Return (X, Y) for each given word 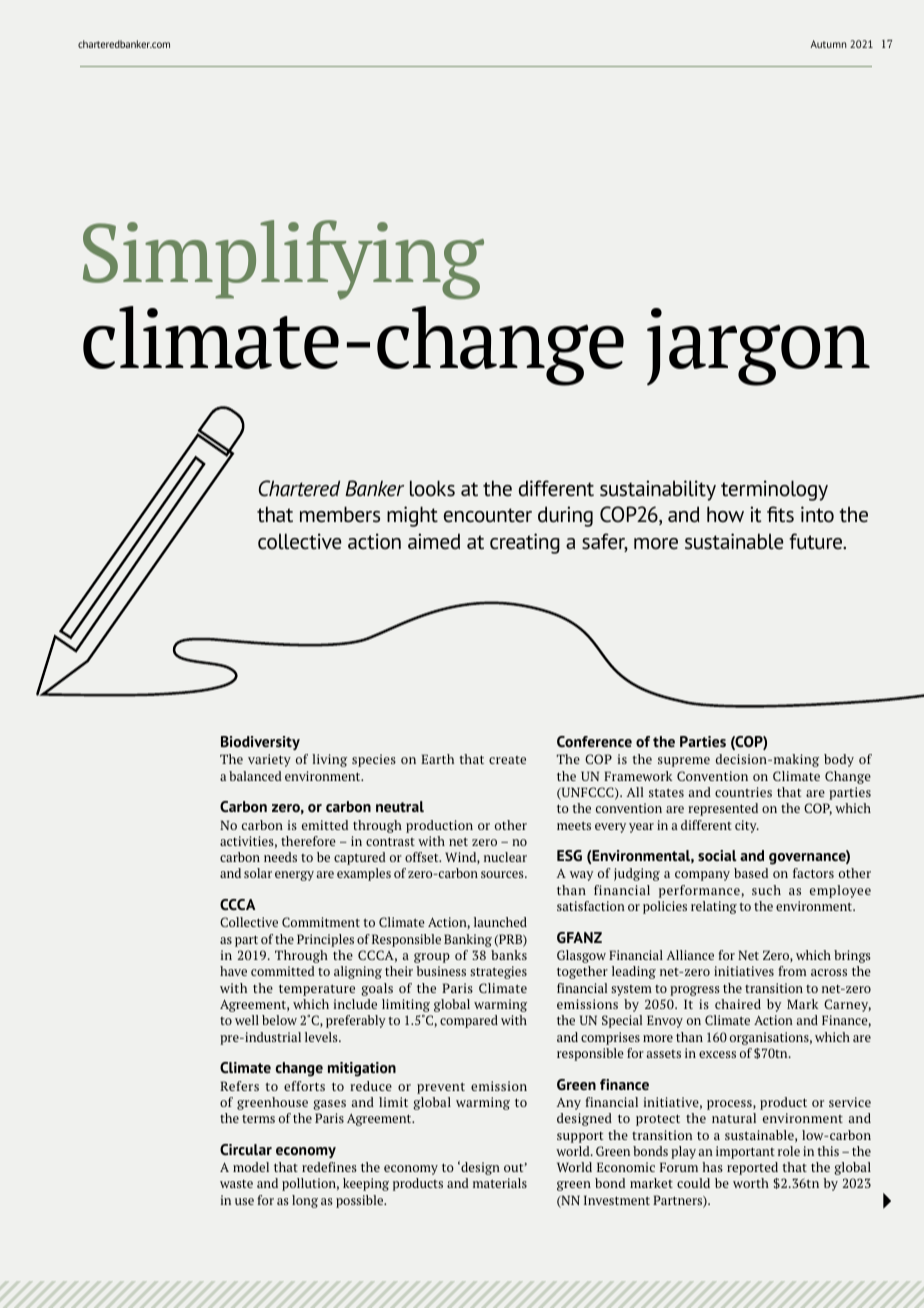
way (581, 876)
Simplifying (283, 260)
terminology (774, 490)
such (766, 890)
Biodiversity (260, 743)
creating (525, 543)
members (340, 514)
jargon (758, 347)
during (565, 516)
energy (294, 876)
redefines (329, 1167)
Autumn (828, 44)
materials (500, 1183)
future (817, 541)
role (789, 1151)
